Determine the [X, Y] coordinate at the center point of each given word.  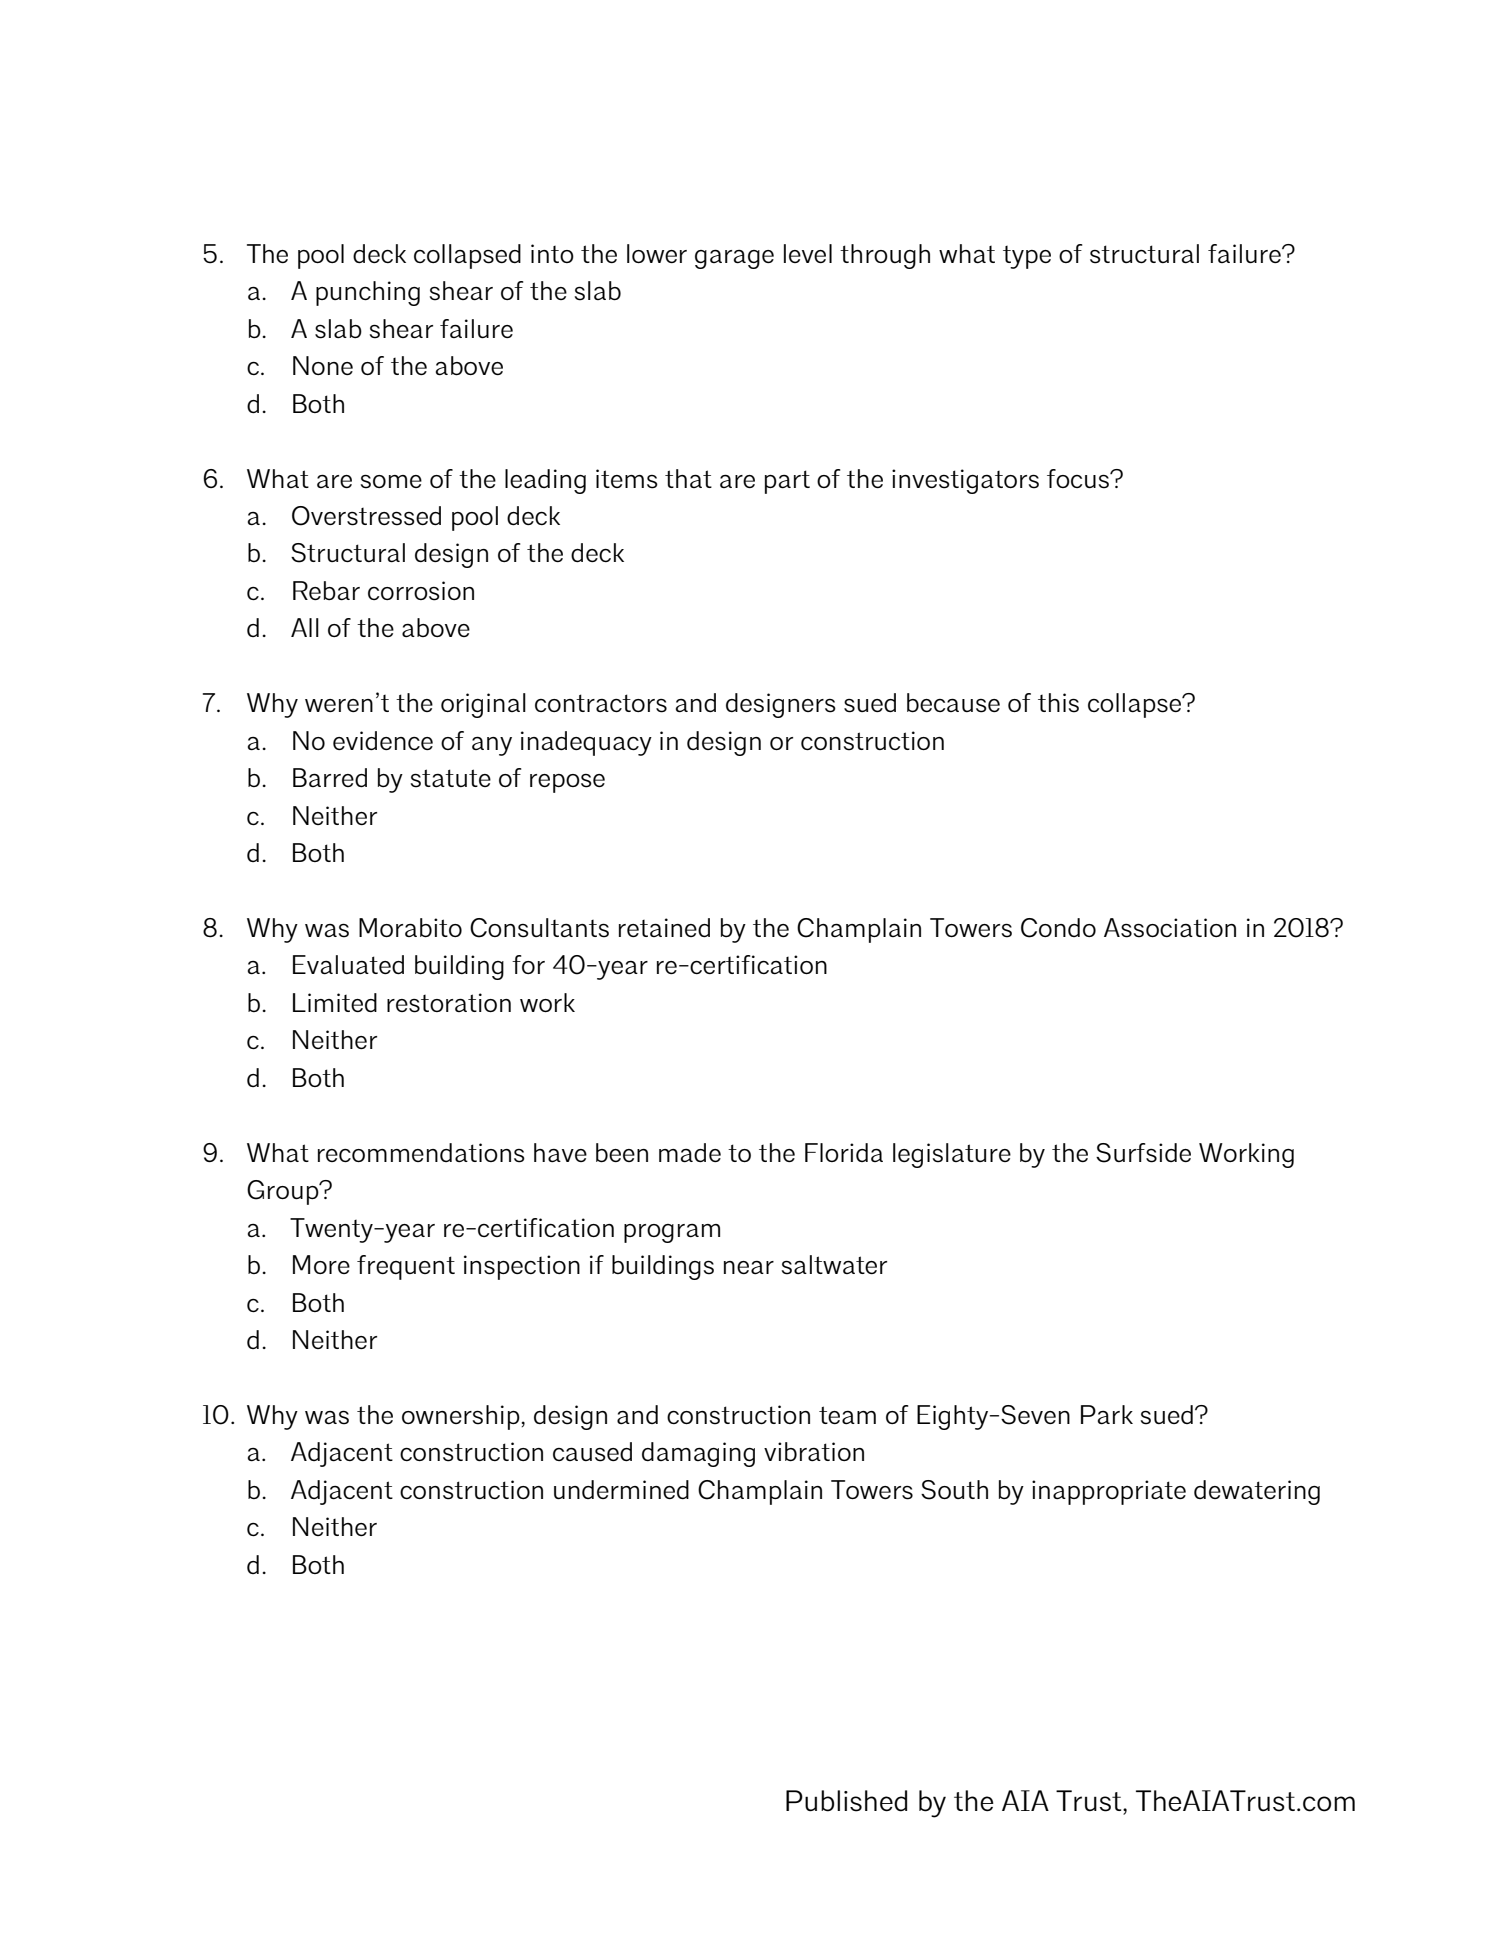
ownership [461, 1417]
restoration [449, 1003]
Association [1170, 928]
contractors [601, 703]
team [847, 1415]
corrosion [421, 591]
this [1058, 703]
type [1027, 257]
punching [368, 293]
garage [734, 259]
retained [664, 927]
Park [1107, 1415]
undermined [621, 1489]
